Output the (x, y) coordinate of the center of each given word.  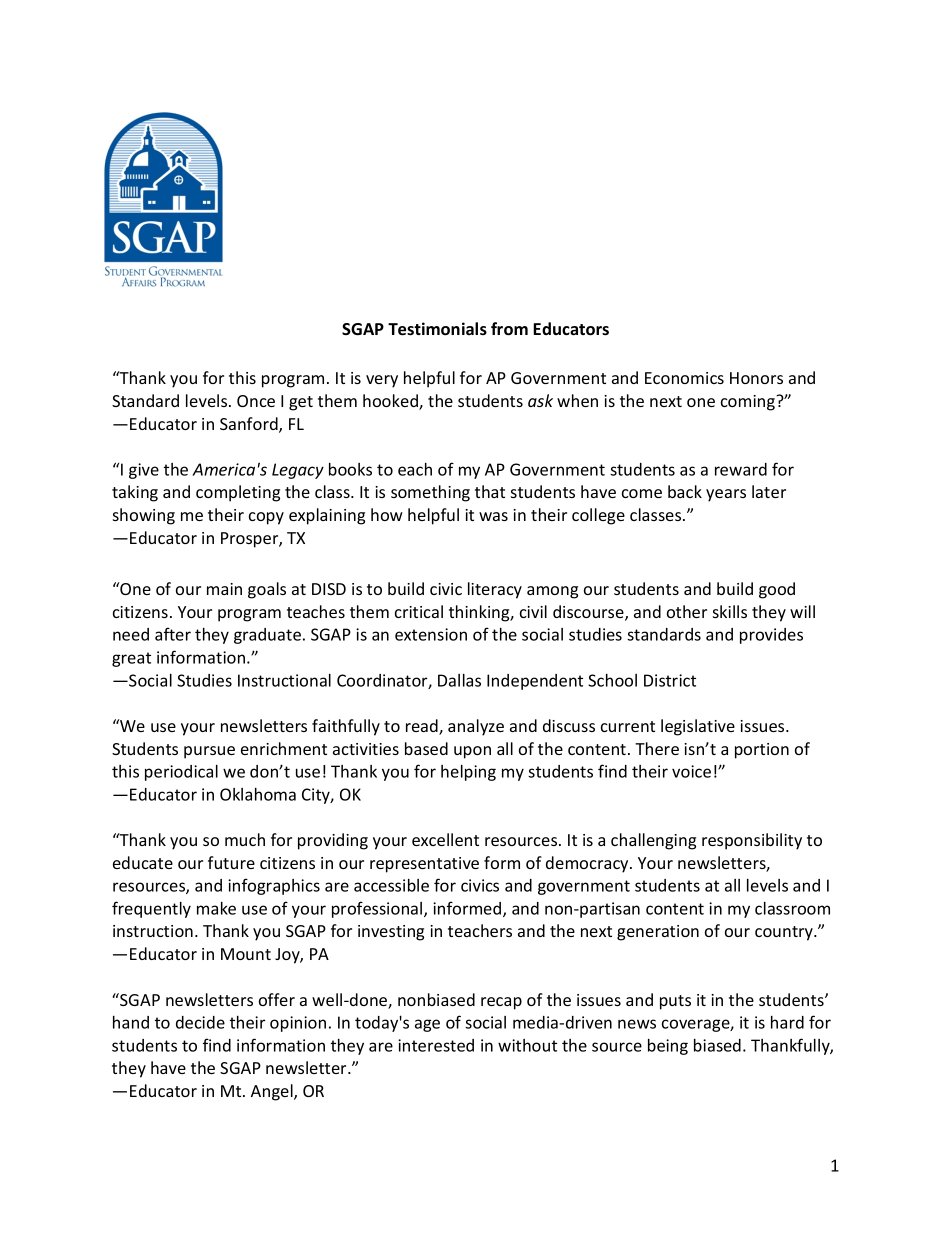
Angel (273, 1092)
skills (730, 611)
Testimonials (437, 329)
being (668, 1047)
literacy (495, 590)
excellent (445, 839)
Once (256, 401)
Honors (756, 378)
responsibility (752, 841)
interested (436, 1045)
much (245, 839)
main (224, 589)
